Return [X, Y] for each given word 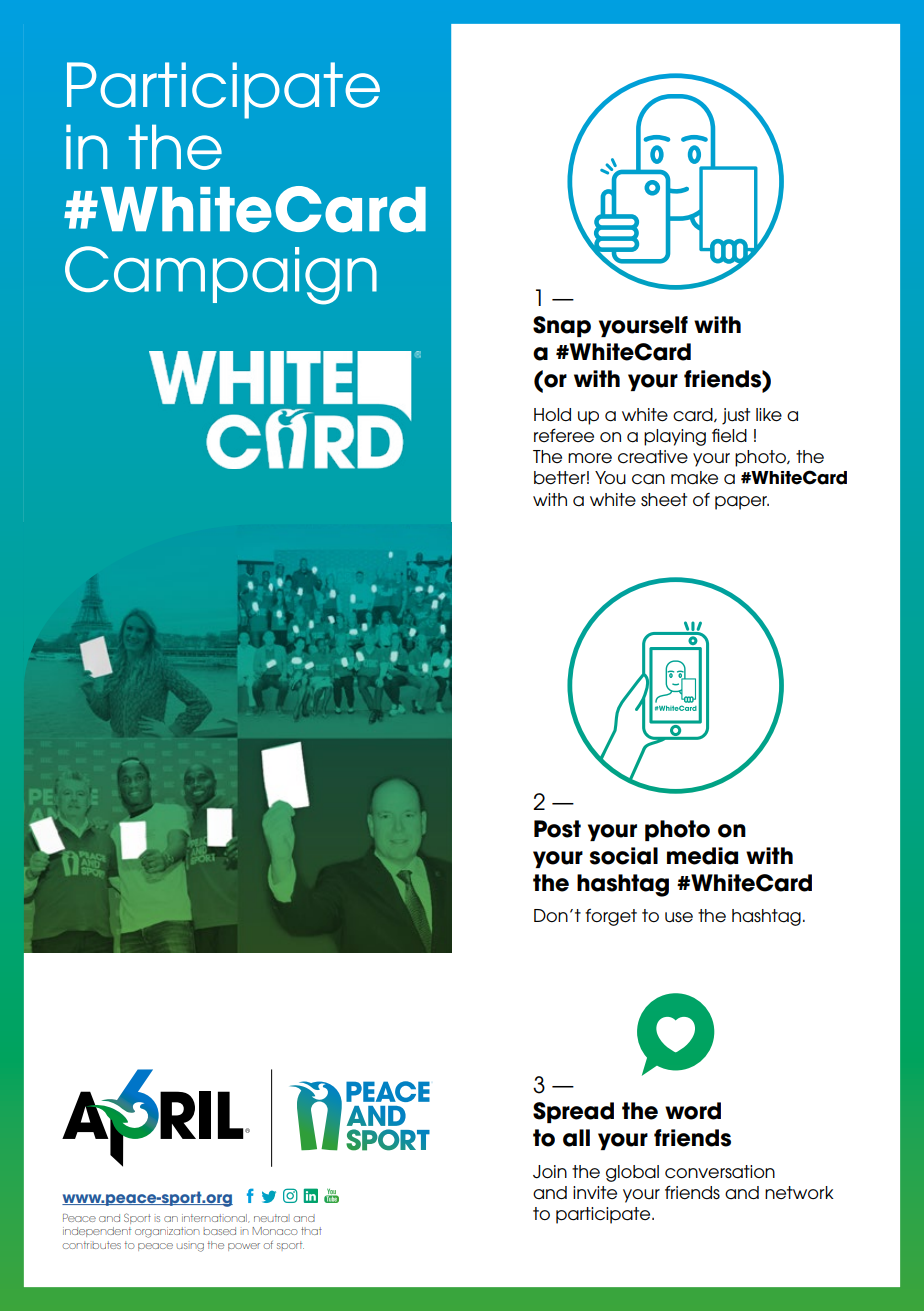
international [215, 1218]
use [679, 917]
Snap [562, 326]
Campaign [221, 275]
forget [611, 917]
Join [550, 1172]
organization [167, 1232]
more [590, 458]
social [624, 856]
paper [742, 503]
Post [557, 829]
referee [564, 435]
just [736, 416]
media [702, 856]
